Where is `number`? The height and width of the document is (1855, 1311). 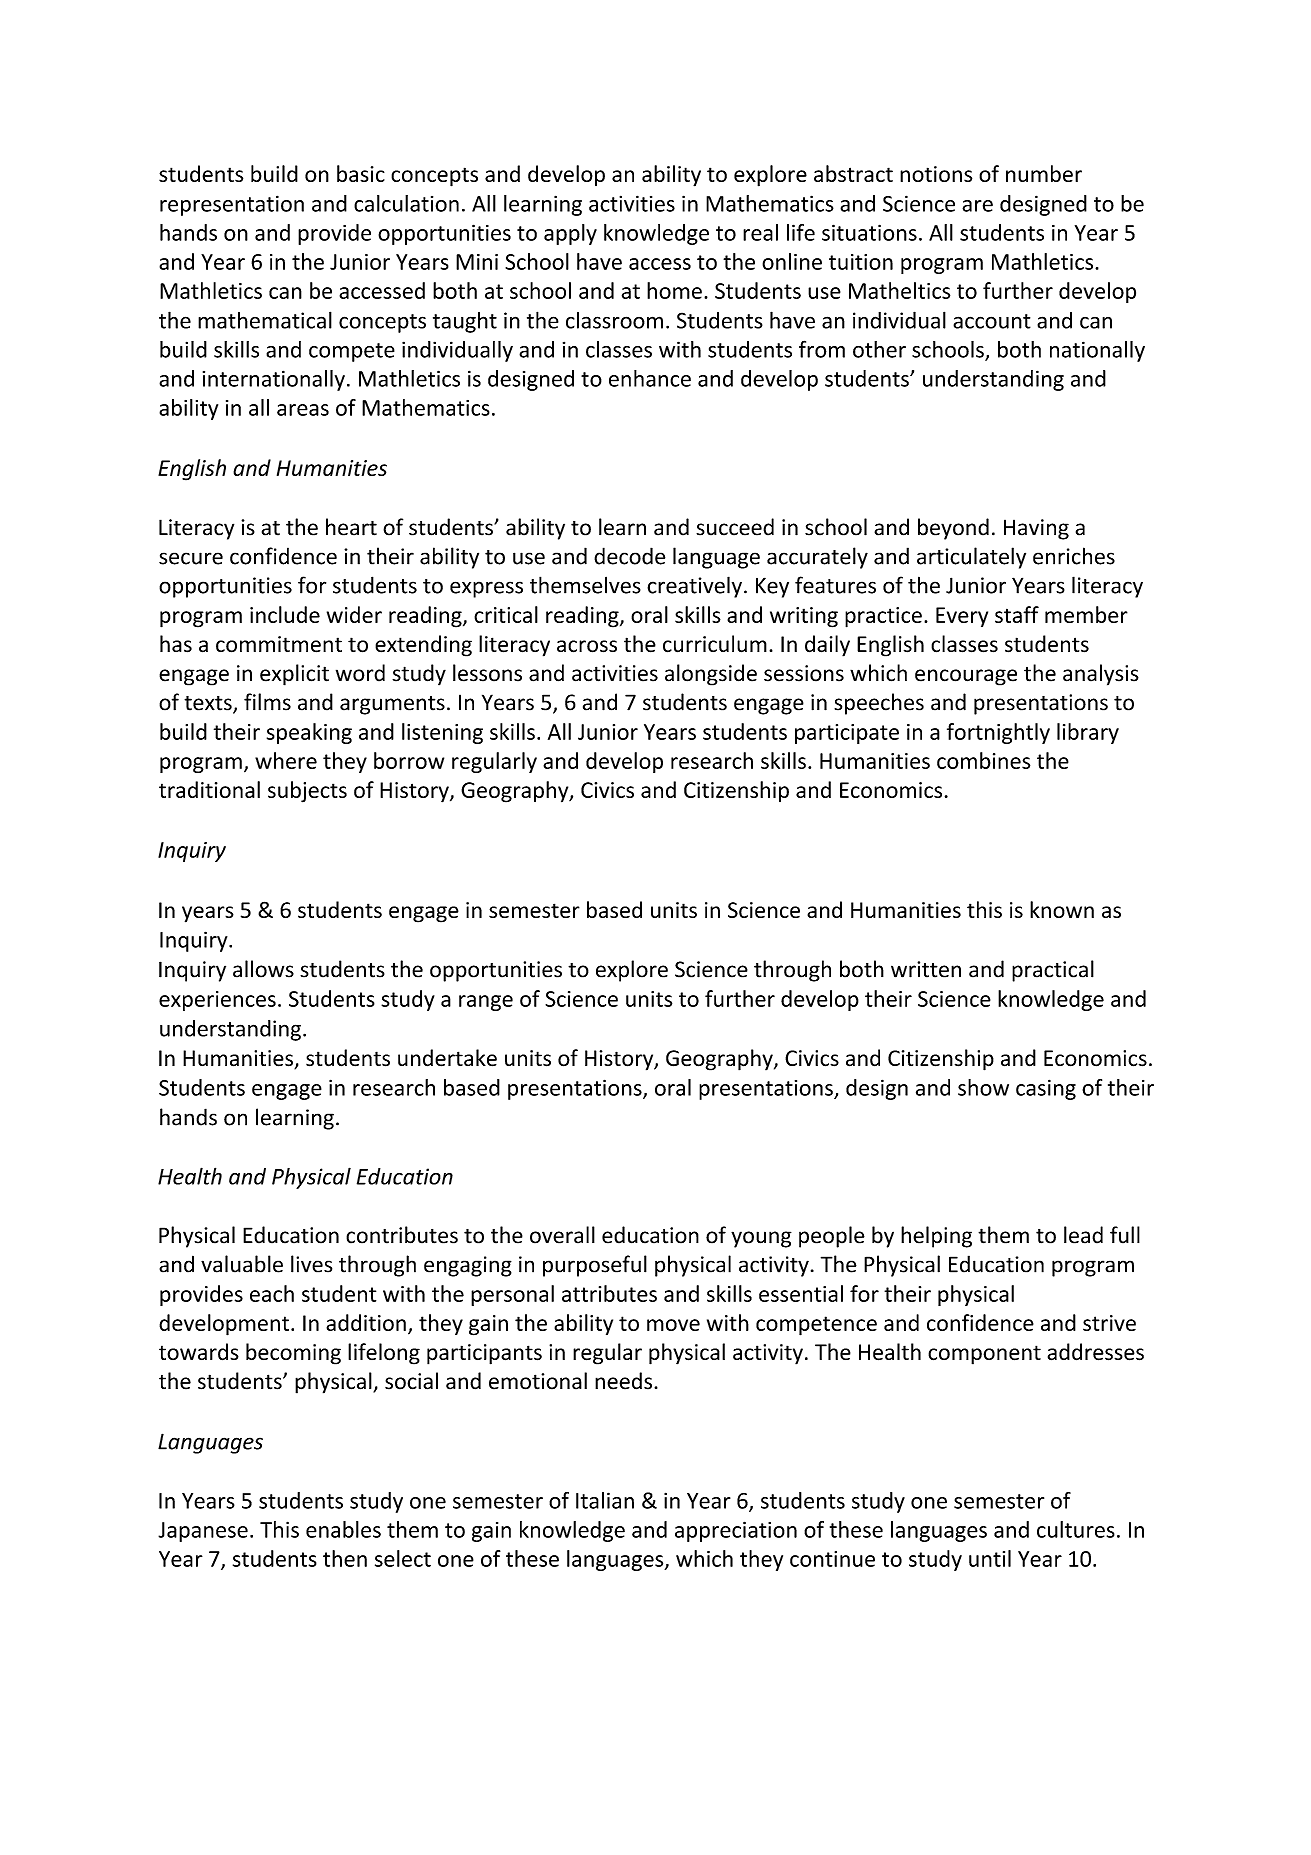 number is located at coordinates (1044, 173).
